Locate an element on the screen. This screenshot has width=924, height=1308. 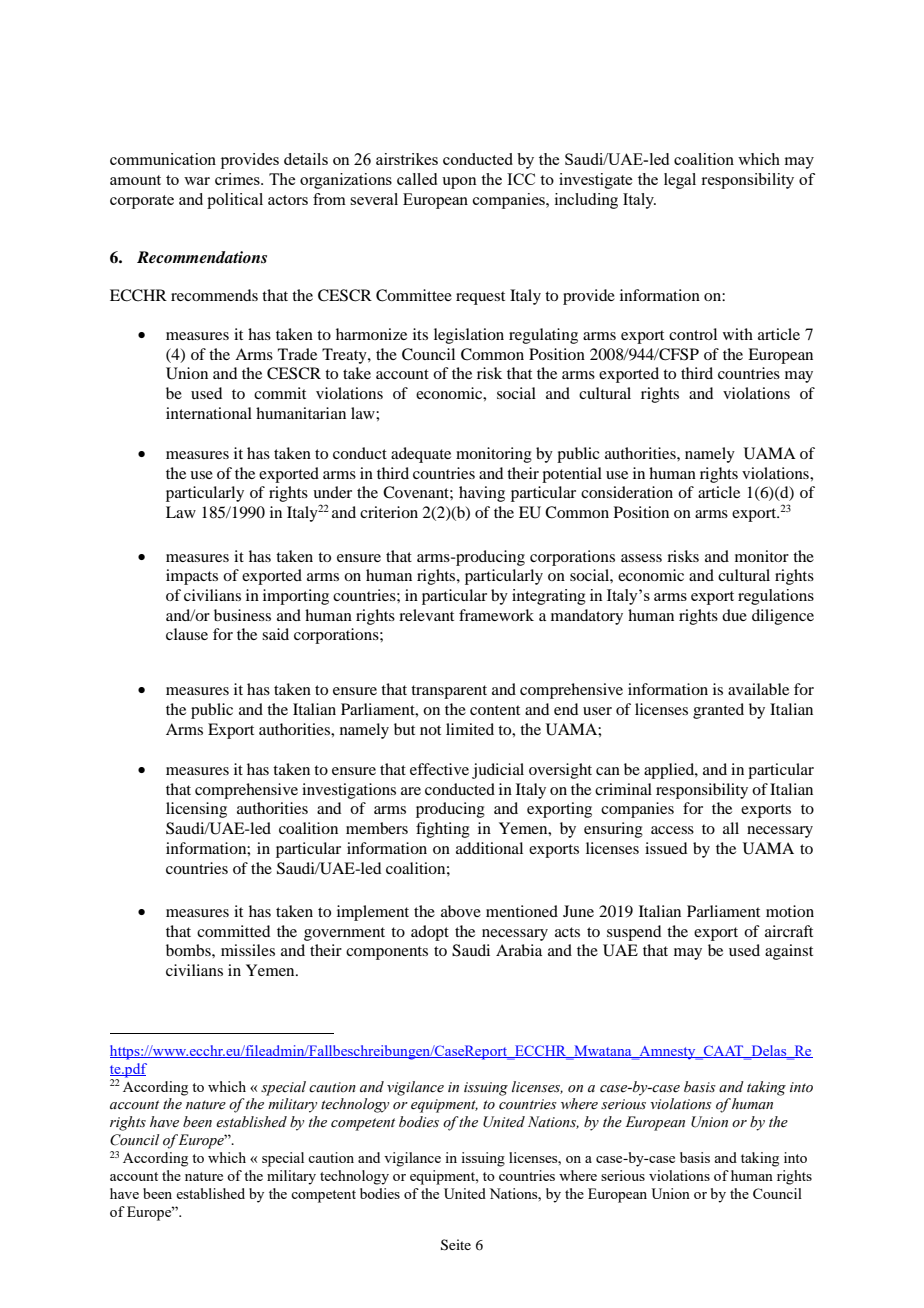
adopt is located at coordinates (430, 933).
